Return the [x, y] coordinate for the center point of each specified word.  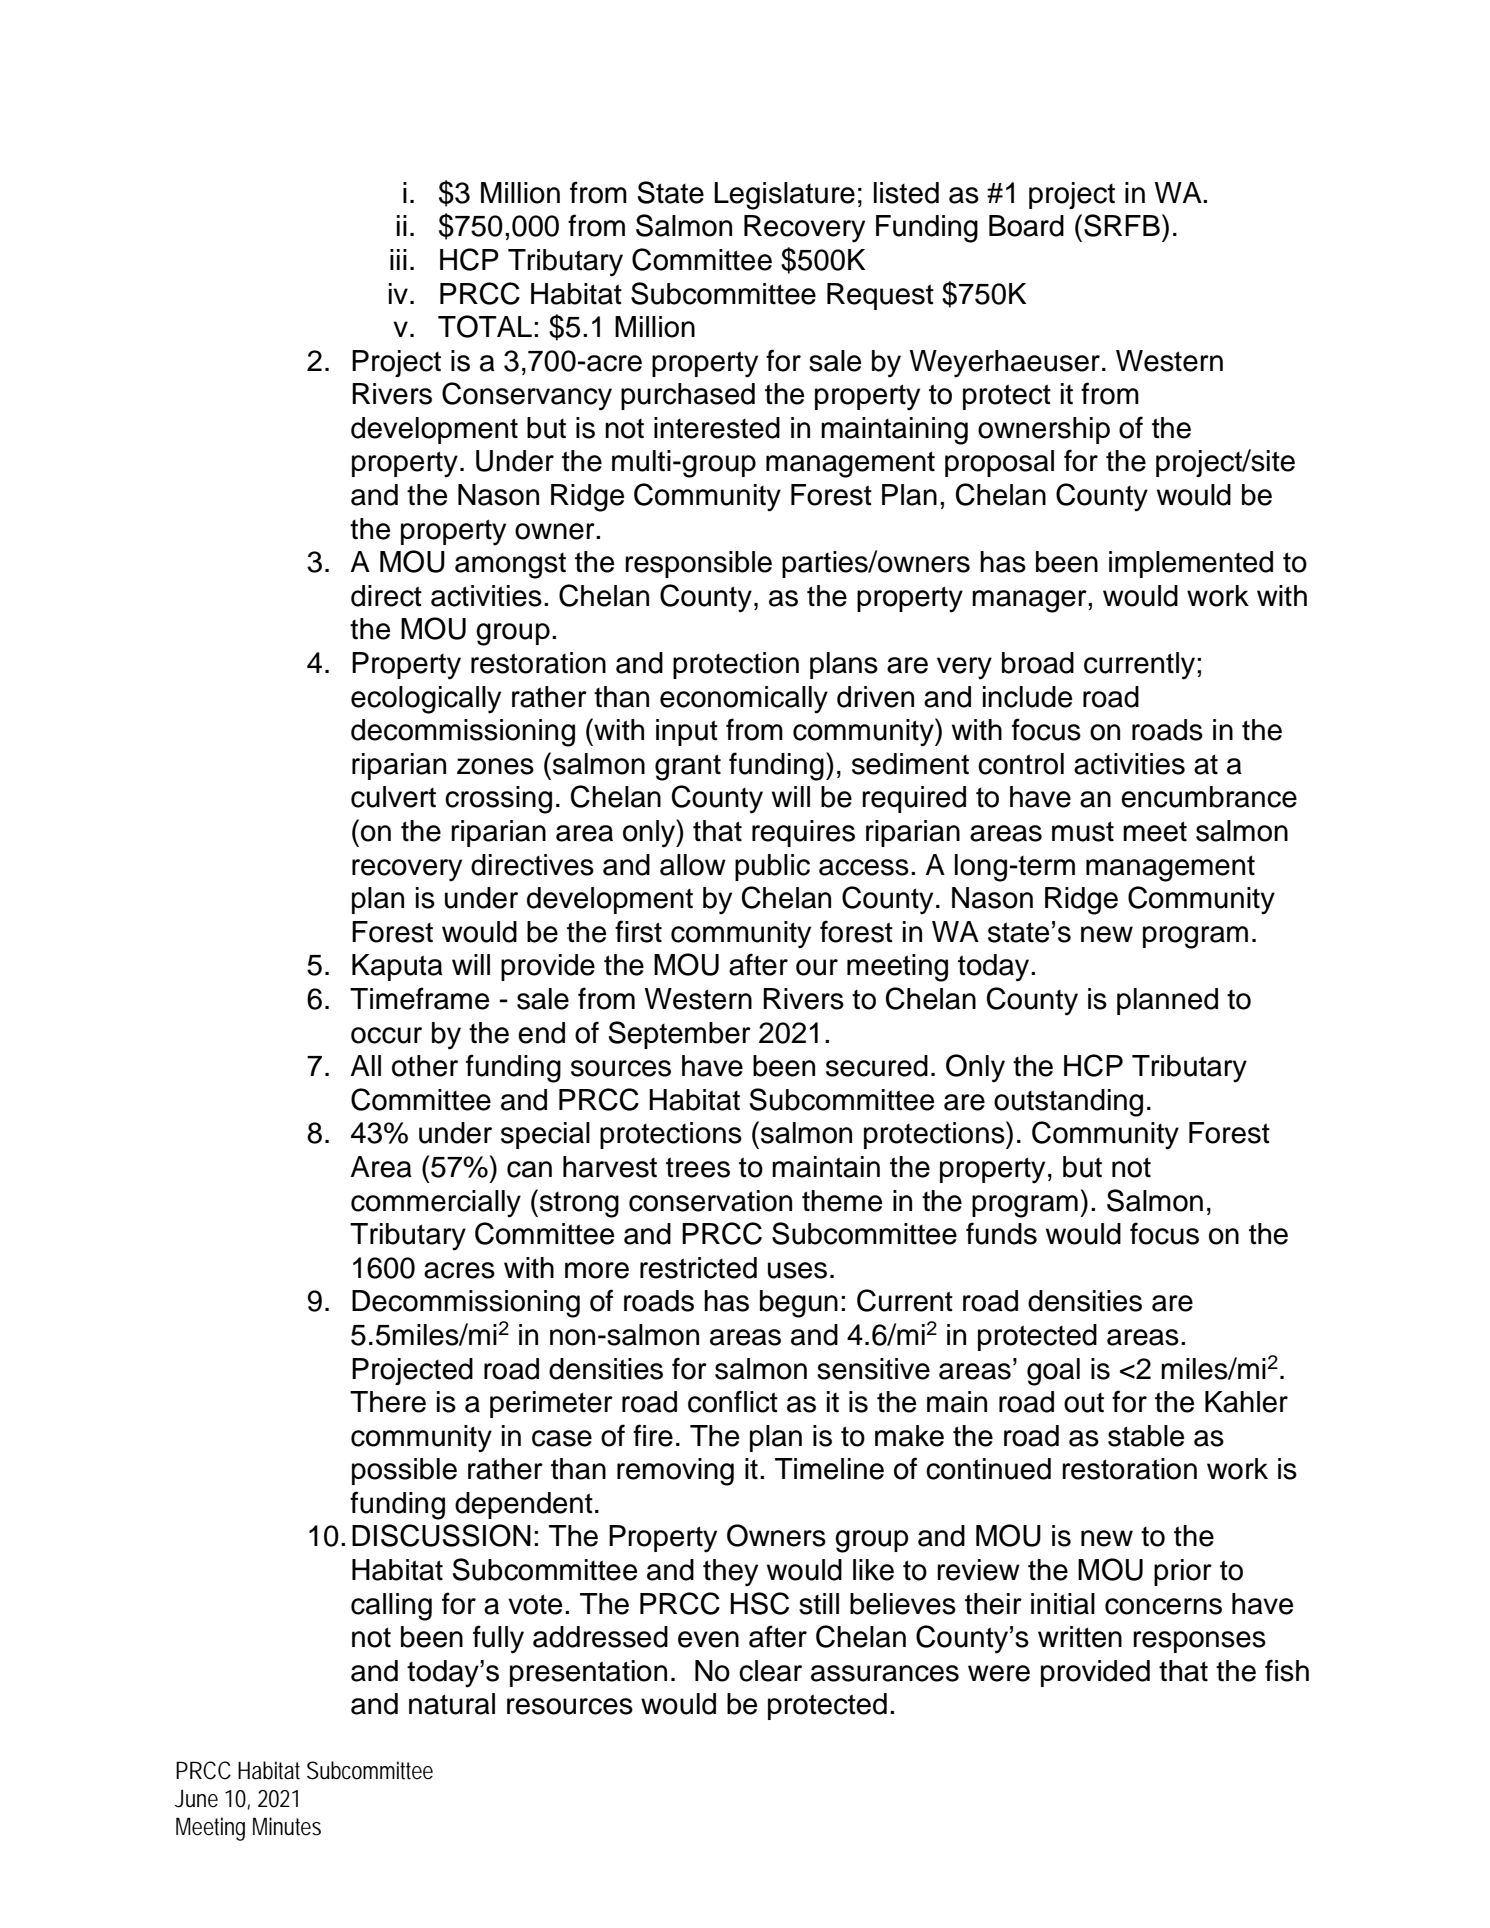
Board [1026, 226]
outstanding [1068, 1103]
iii [398, 259]
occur [386, 1035]
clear [770, 1671]
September [679, 1035]
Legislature [784, 196]
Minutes [287, 1826]
